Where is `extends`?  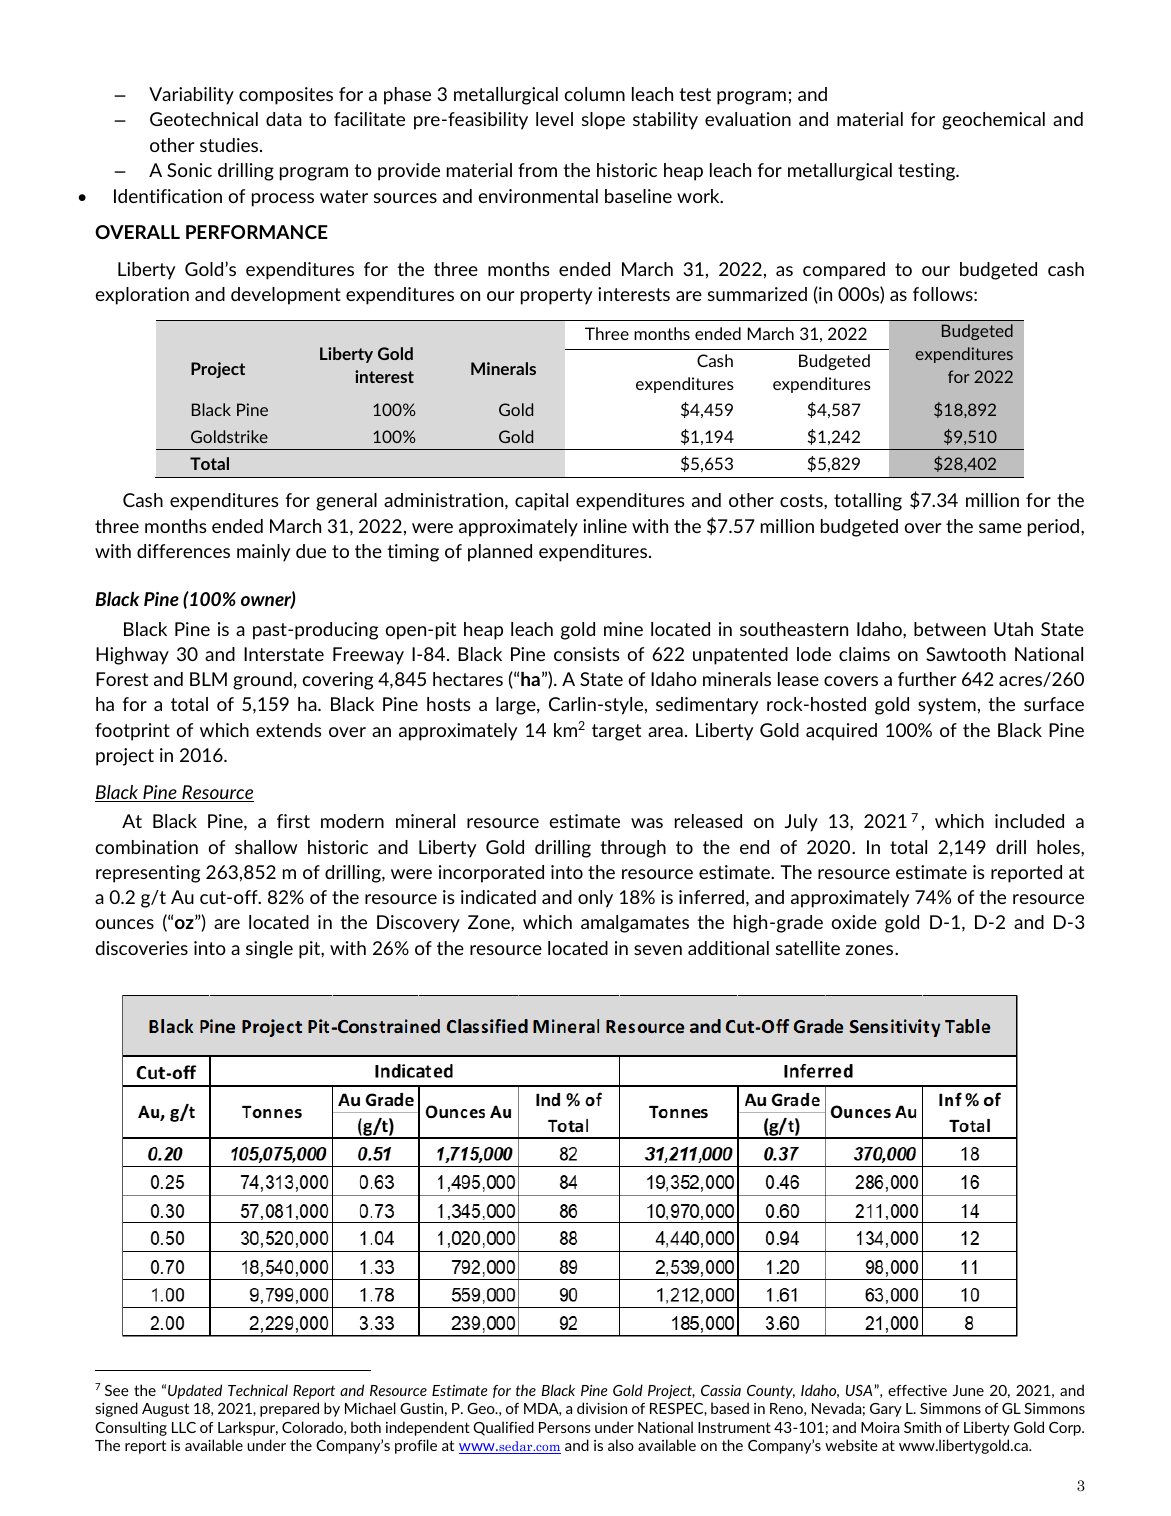 extends is located at coordinates (288, 730).
